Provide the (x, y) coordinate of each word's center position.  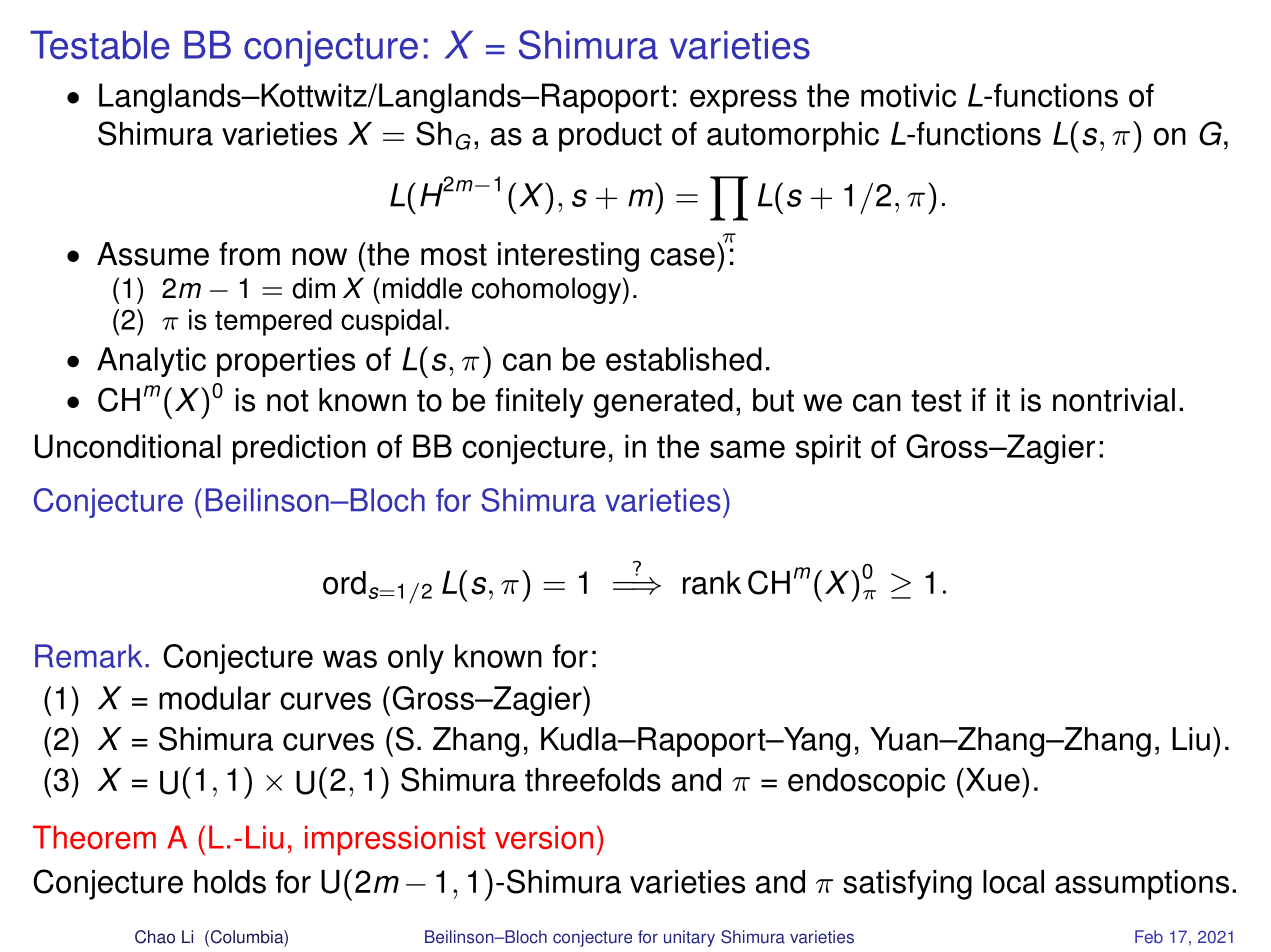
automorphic (793, 137)
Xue (991, 780)
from (249, 254)
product (610, 137)
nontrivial (1114, 400)
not (288, 401)
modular (215, 698)
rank (712, 583)
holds (230, 882)
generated (663, 403)
